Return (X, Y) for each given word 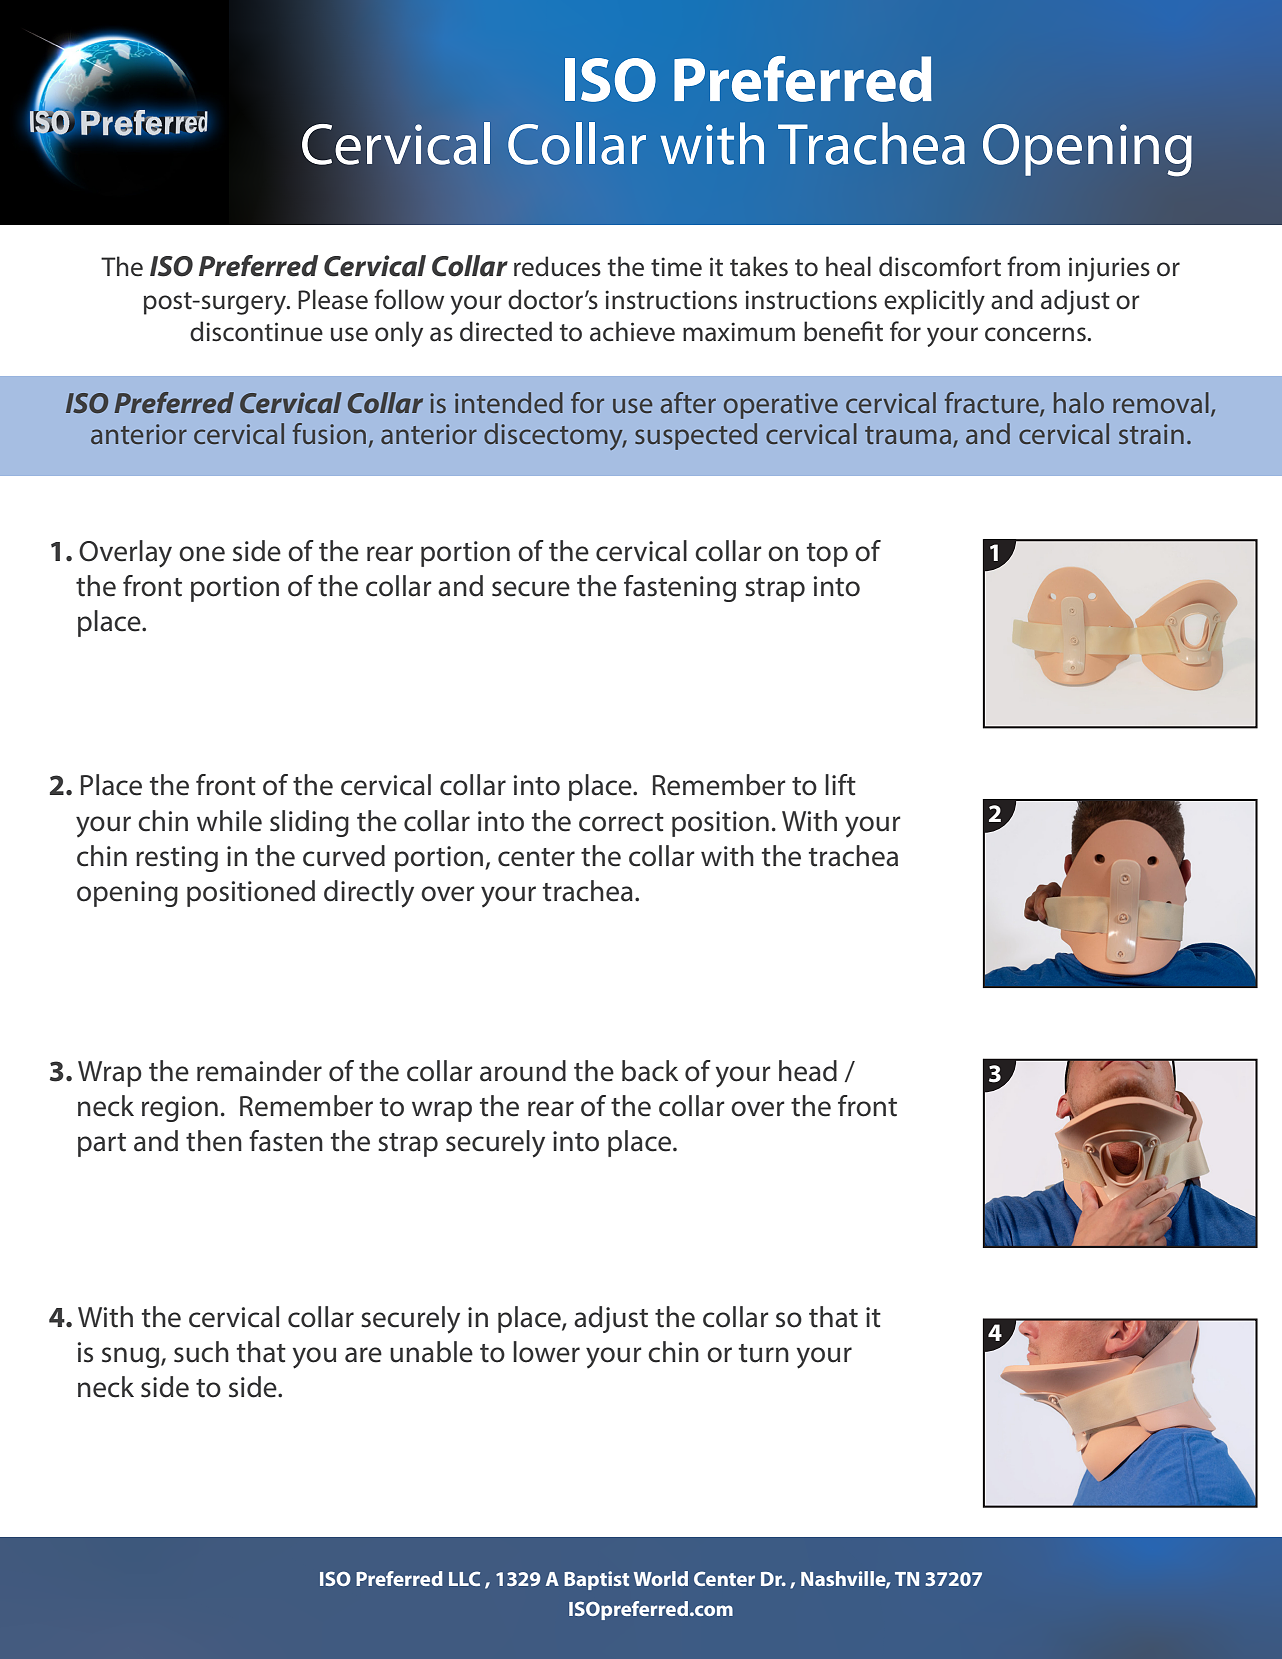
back (650, 1071)
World (661, 1578)
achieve (632, 331)
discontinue (256, 331)
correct (621, 822)
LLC (464, 1578)
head (808, 1071)
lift (840, 785)
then (214, 1141)
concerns (1036, 334)
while (229, 821)
